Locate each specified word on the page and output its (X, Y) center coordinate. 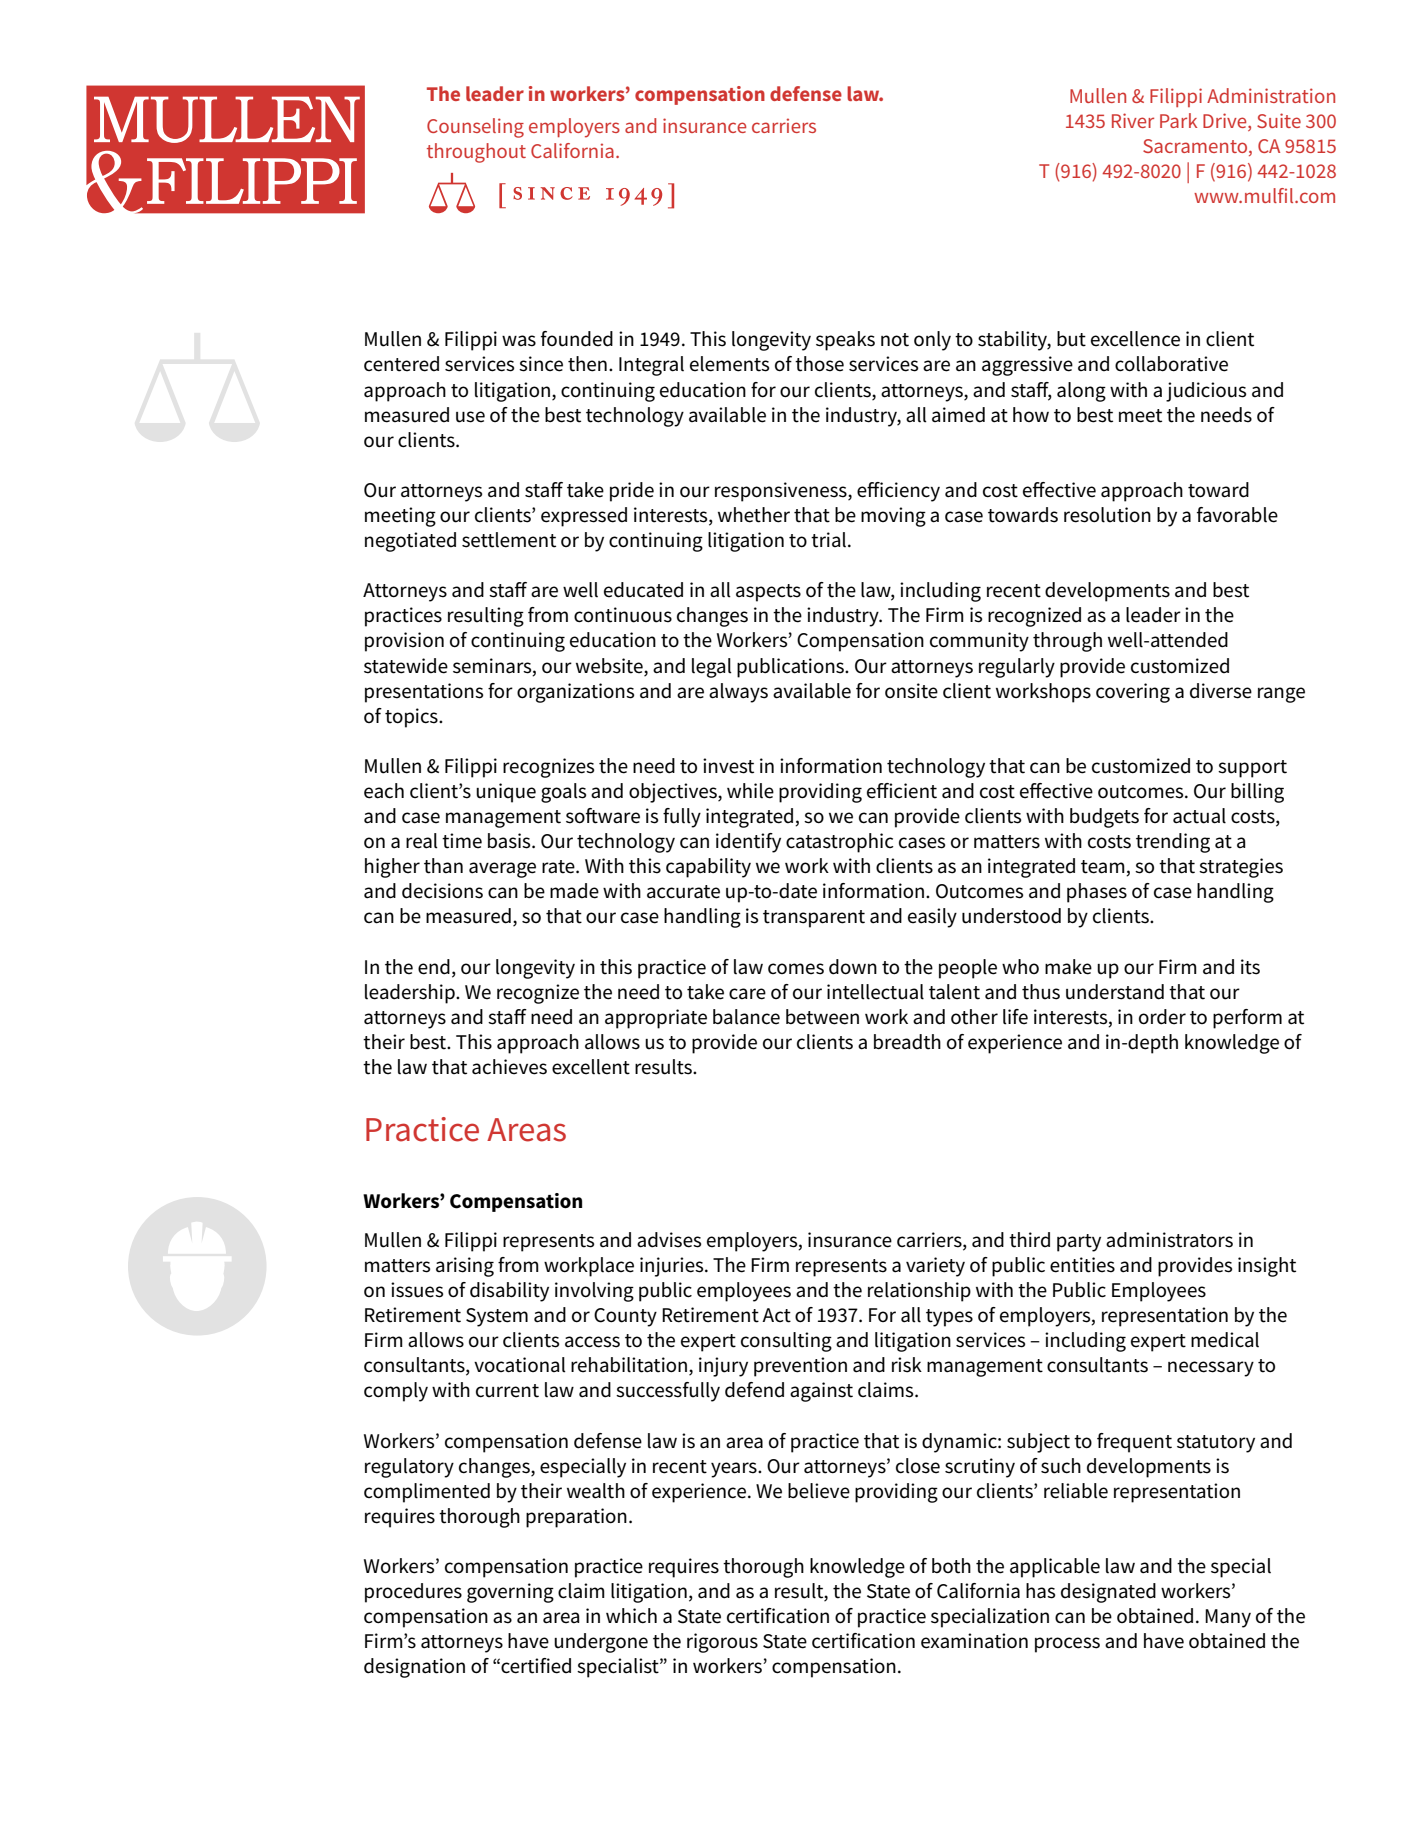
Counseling (475, 128)
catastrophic (840, 843)
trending (1173, 843)
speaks (845, 341)
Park (1178, 120)
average (502, 870)
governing (510, 1593)
